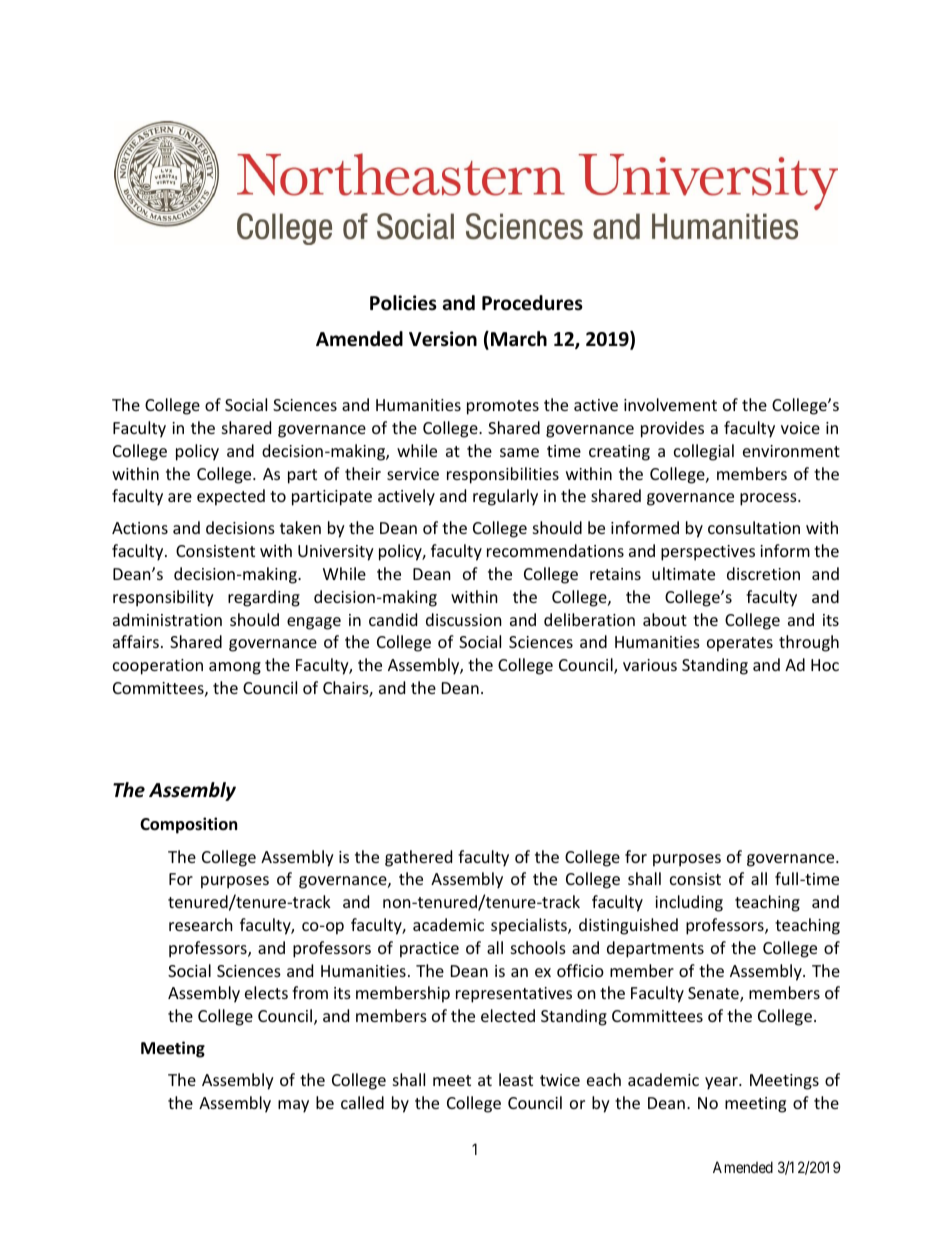 Image resolution: width=952 pixels, height=1233 pixels. What do you see at coordinates (754, 527) in the screenshot?
I see `consultation` at bounding box center [754, 527].
